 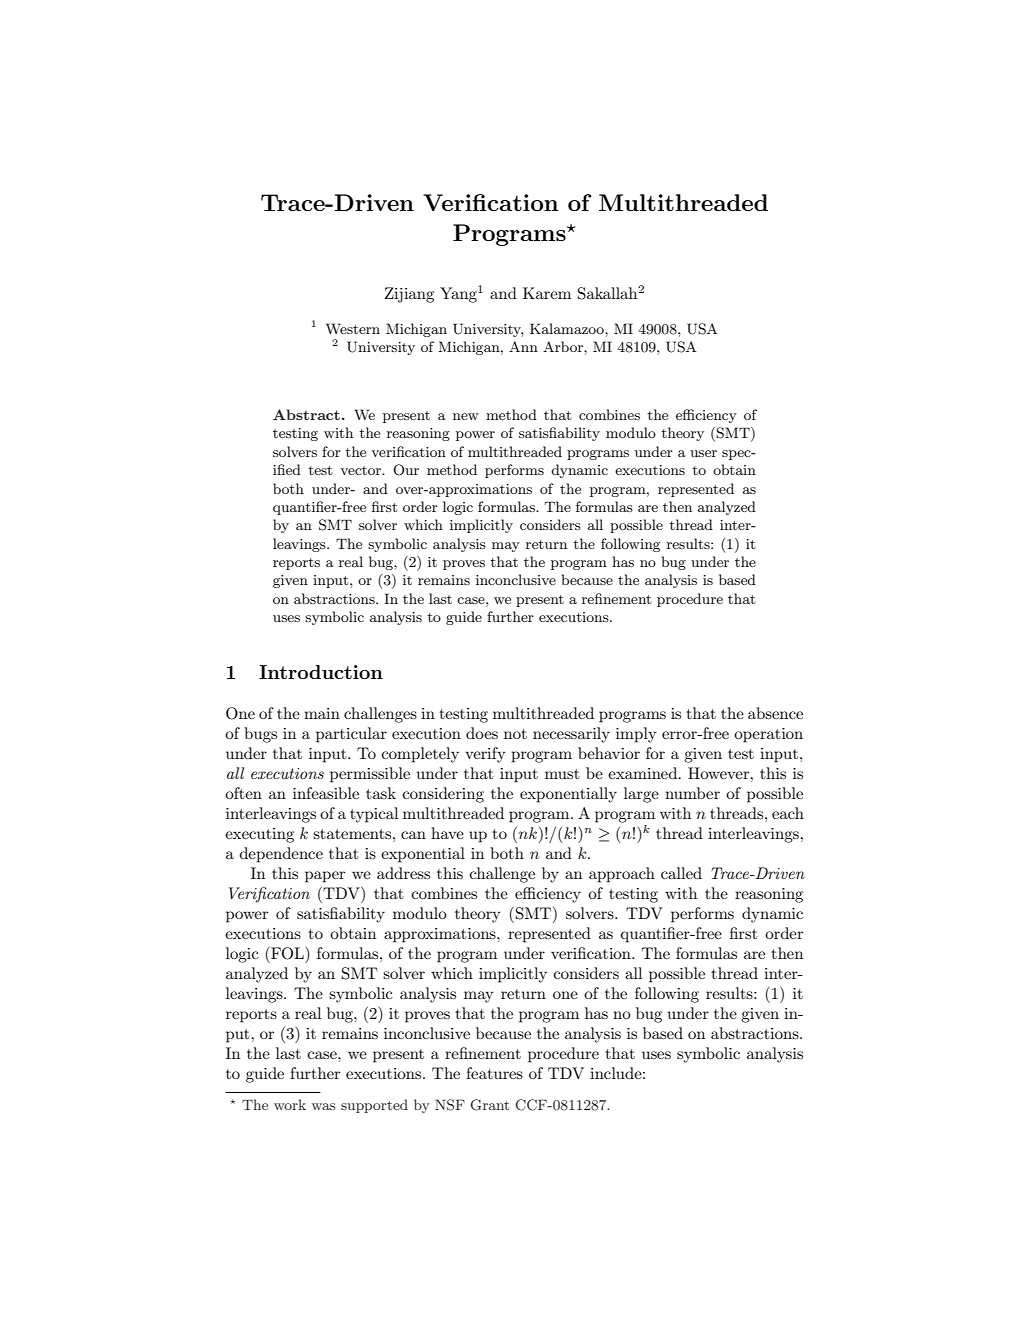 I want to click on Grant, so click(x=489, y=1105).
